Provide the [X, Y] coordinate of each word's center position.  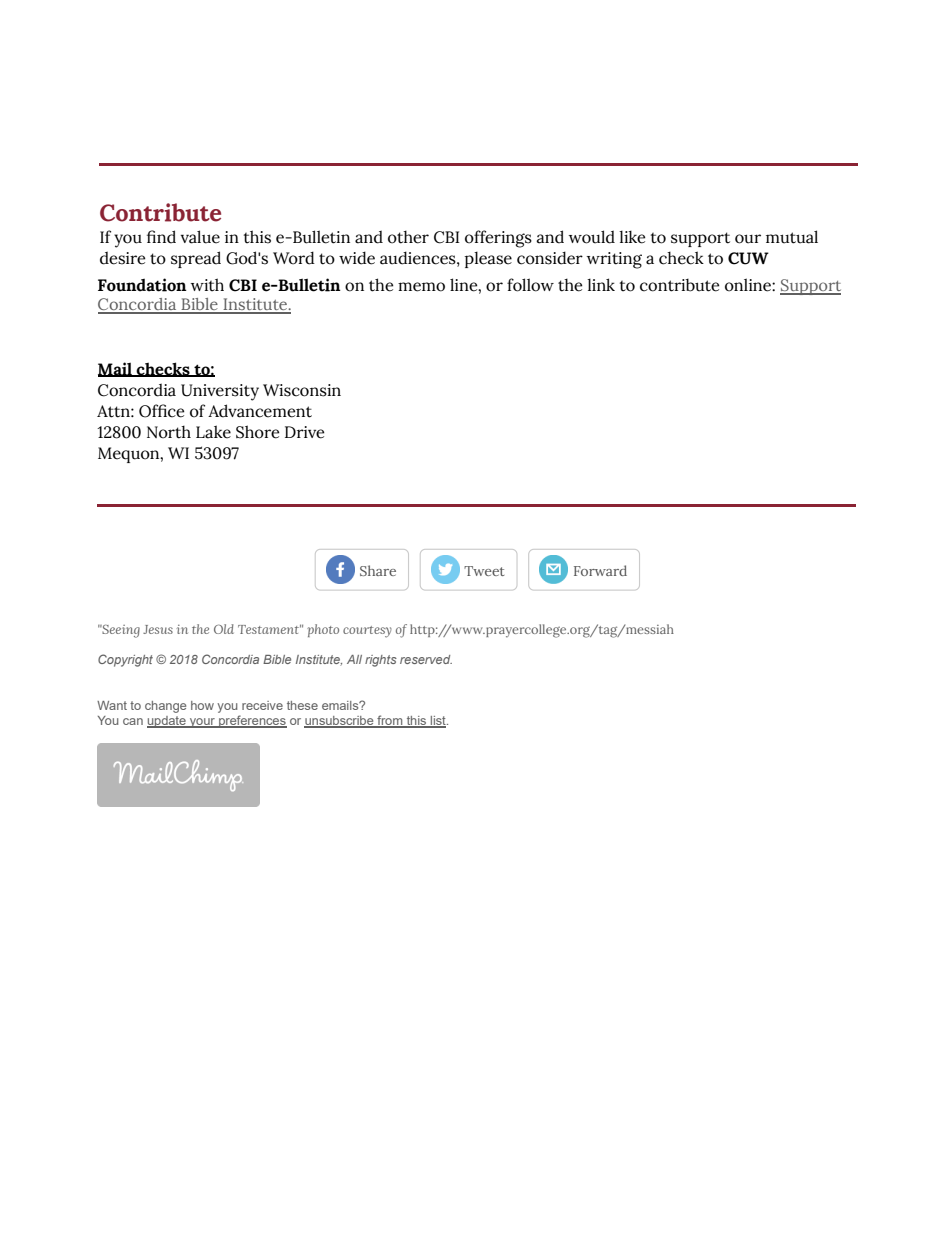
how [202, 705]
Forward [600, 570]
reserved [426, 659]
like [632, 237]
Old [224, 629]
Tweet [484, 571]
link [601, 284]
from [390, 721]
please [488, 259]
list [438, 722]
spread [196, 259]
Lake [213, 432]
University [220, 392]
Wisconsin [302, 390]
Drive [304, 432]
